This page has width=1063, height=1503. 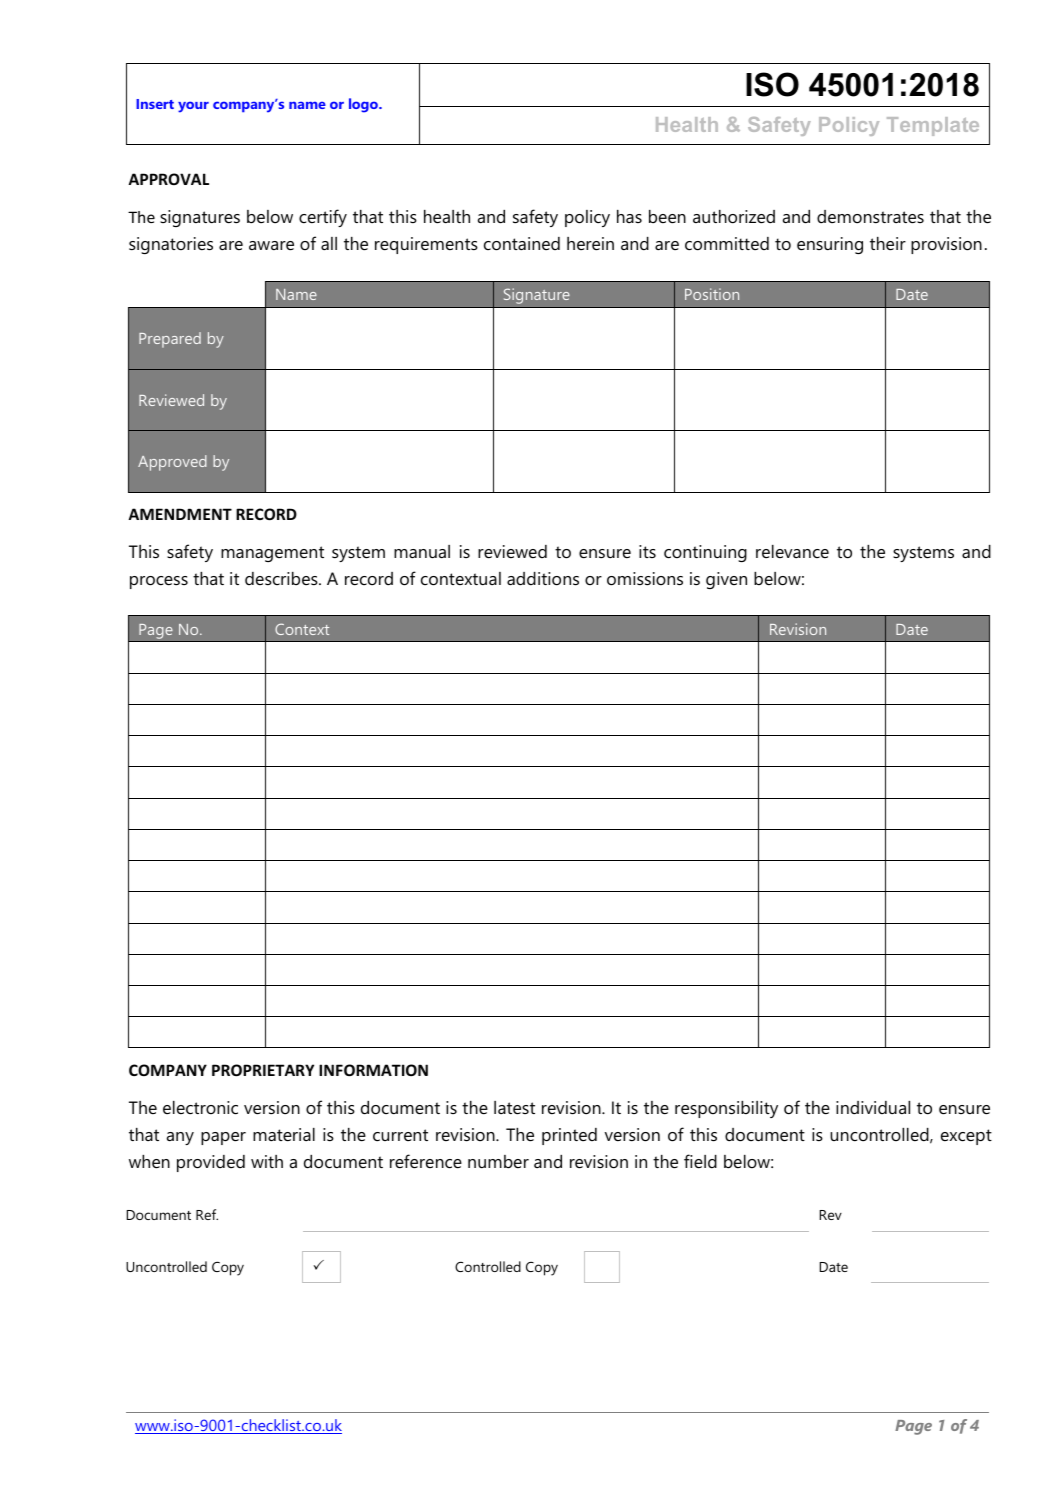 What do you see at coordinates (792, 551) in the page?
I see `relevance` at bounding box center [792, 551].
